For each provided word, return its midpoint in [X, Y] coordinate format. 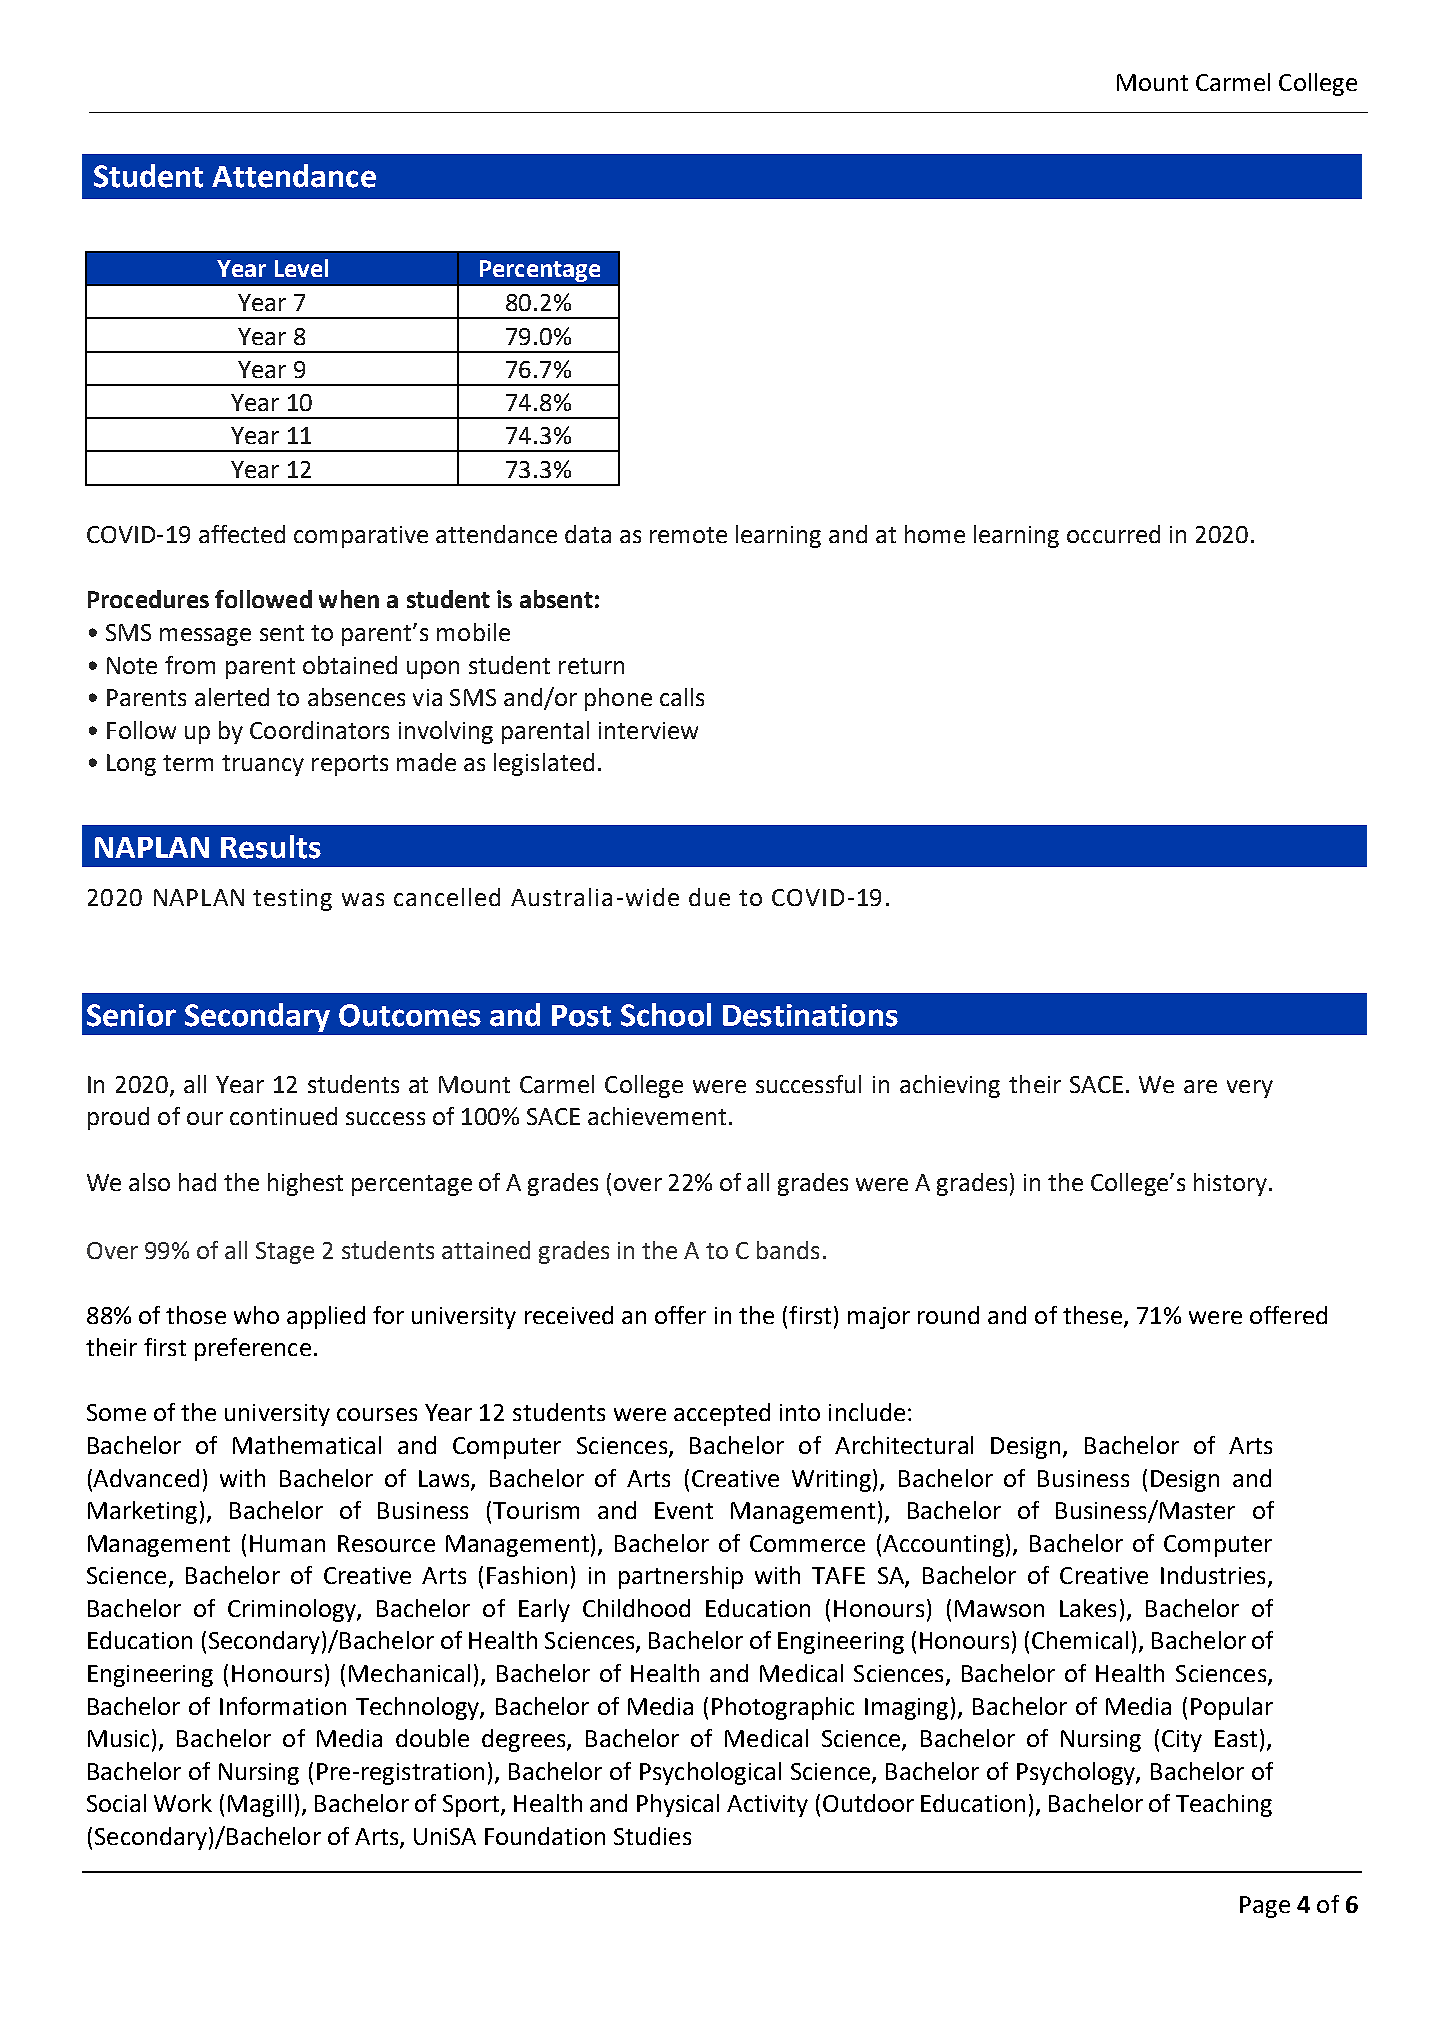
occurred [1113, 534]
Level [301, 268]
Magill [259, 1805]
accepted [722, 1414]
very [1250, 1089]
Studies [652, 1836]
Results [271, 847]
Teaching [1224, 1805]
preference [253, 1349]
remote [688, 535]
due [709, 897]
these [1092, 1315]
